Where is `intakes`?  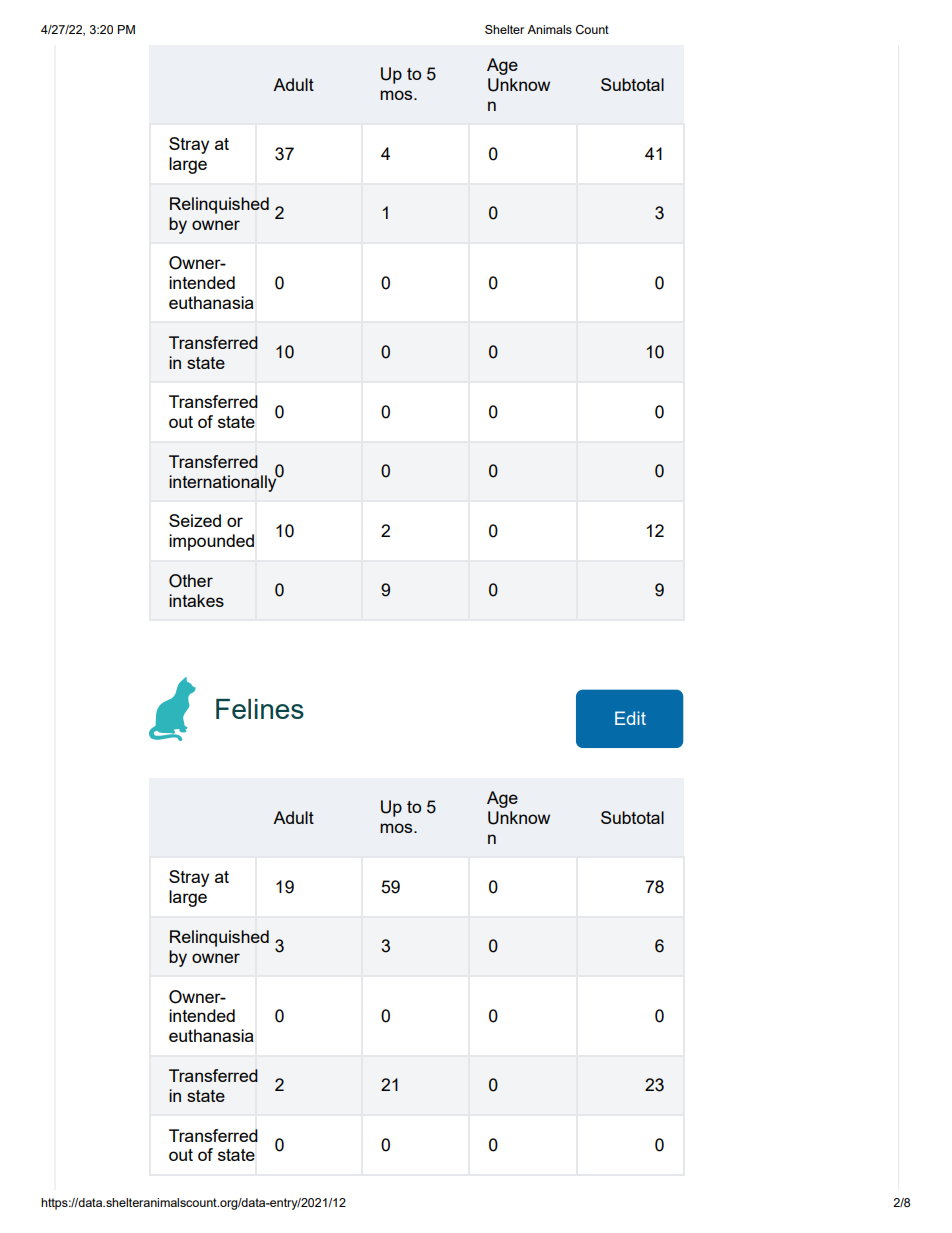
intakes is located at coordinates (196, 600).
